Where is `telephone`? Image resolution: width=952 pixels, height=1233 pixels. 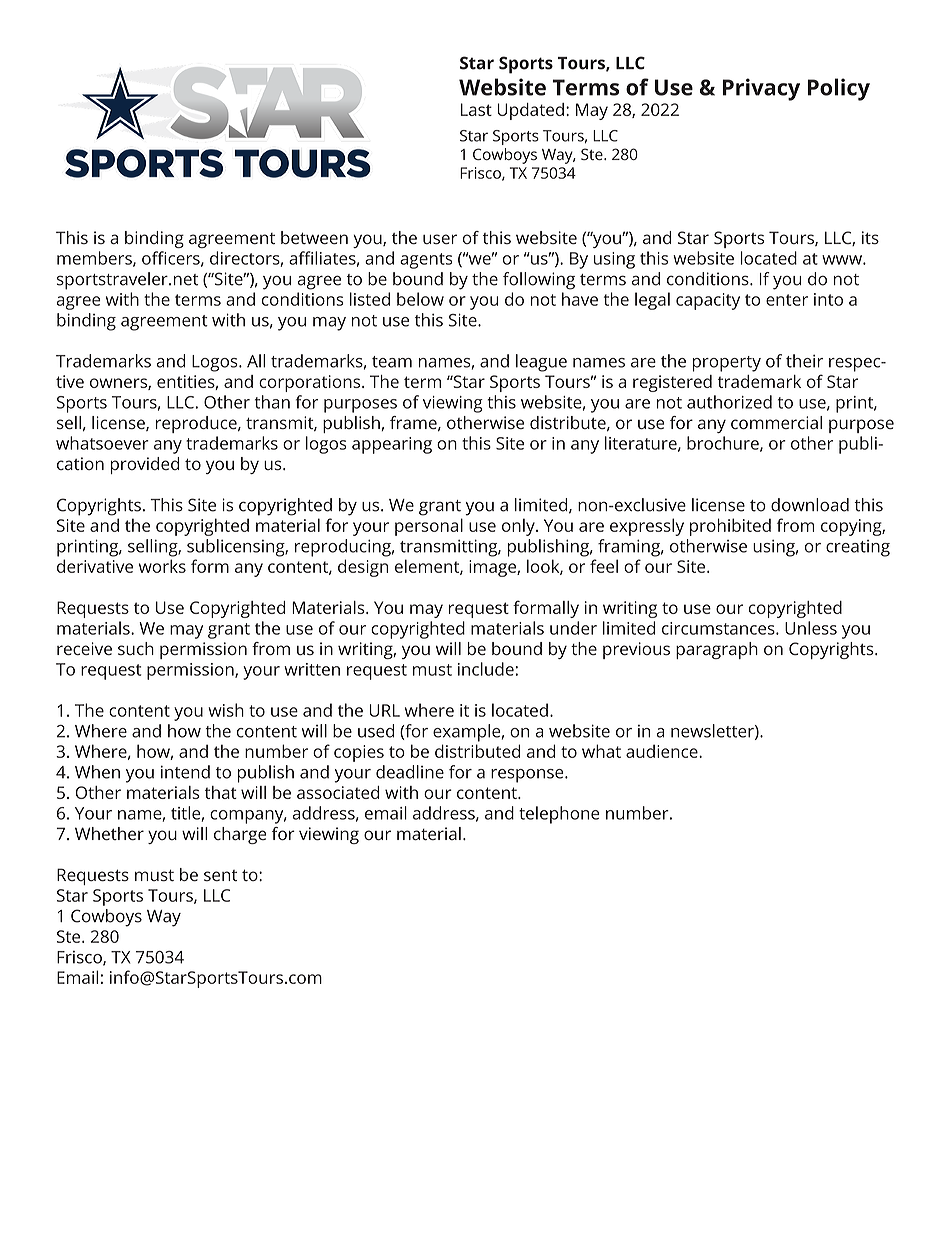 telephone is located at coordinates (559, 815).
